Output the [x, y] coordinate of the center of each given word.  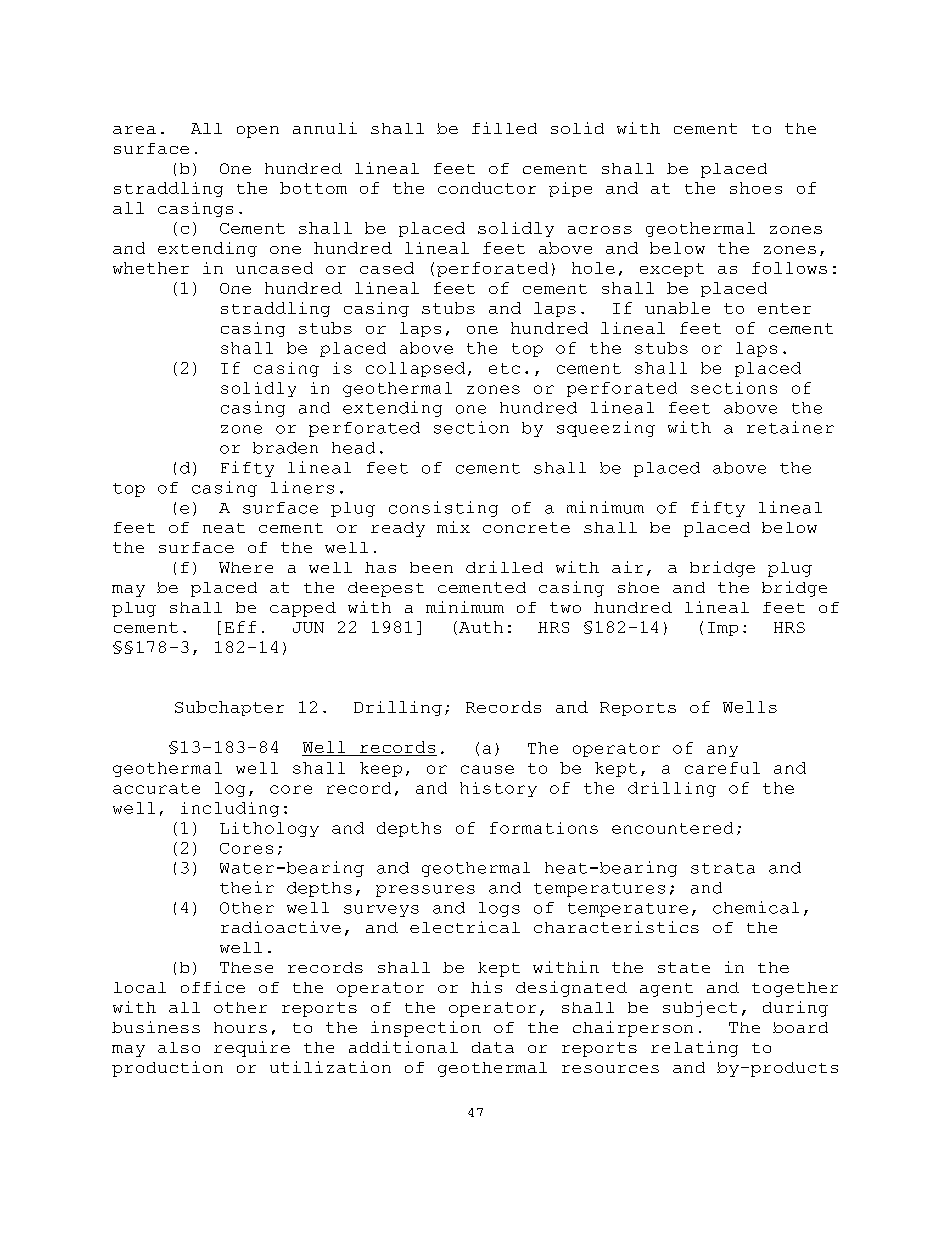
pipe [570, 189]
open [258, 132]
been [431, 567]
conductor [487, 188]
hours [240, 1027]
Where [246, 567]
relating [694, 1049]
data [493, 1047]
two [565, 607]
